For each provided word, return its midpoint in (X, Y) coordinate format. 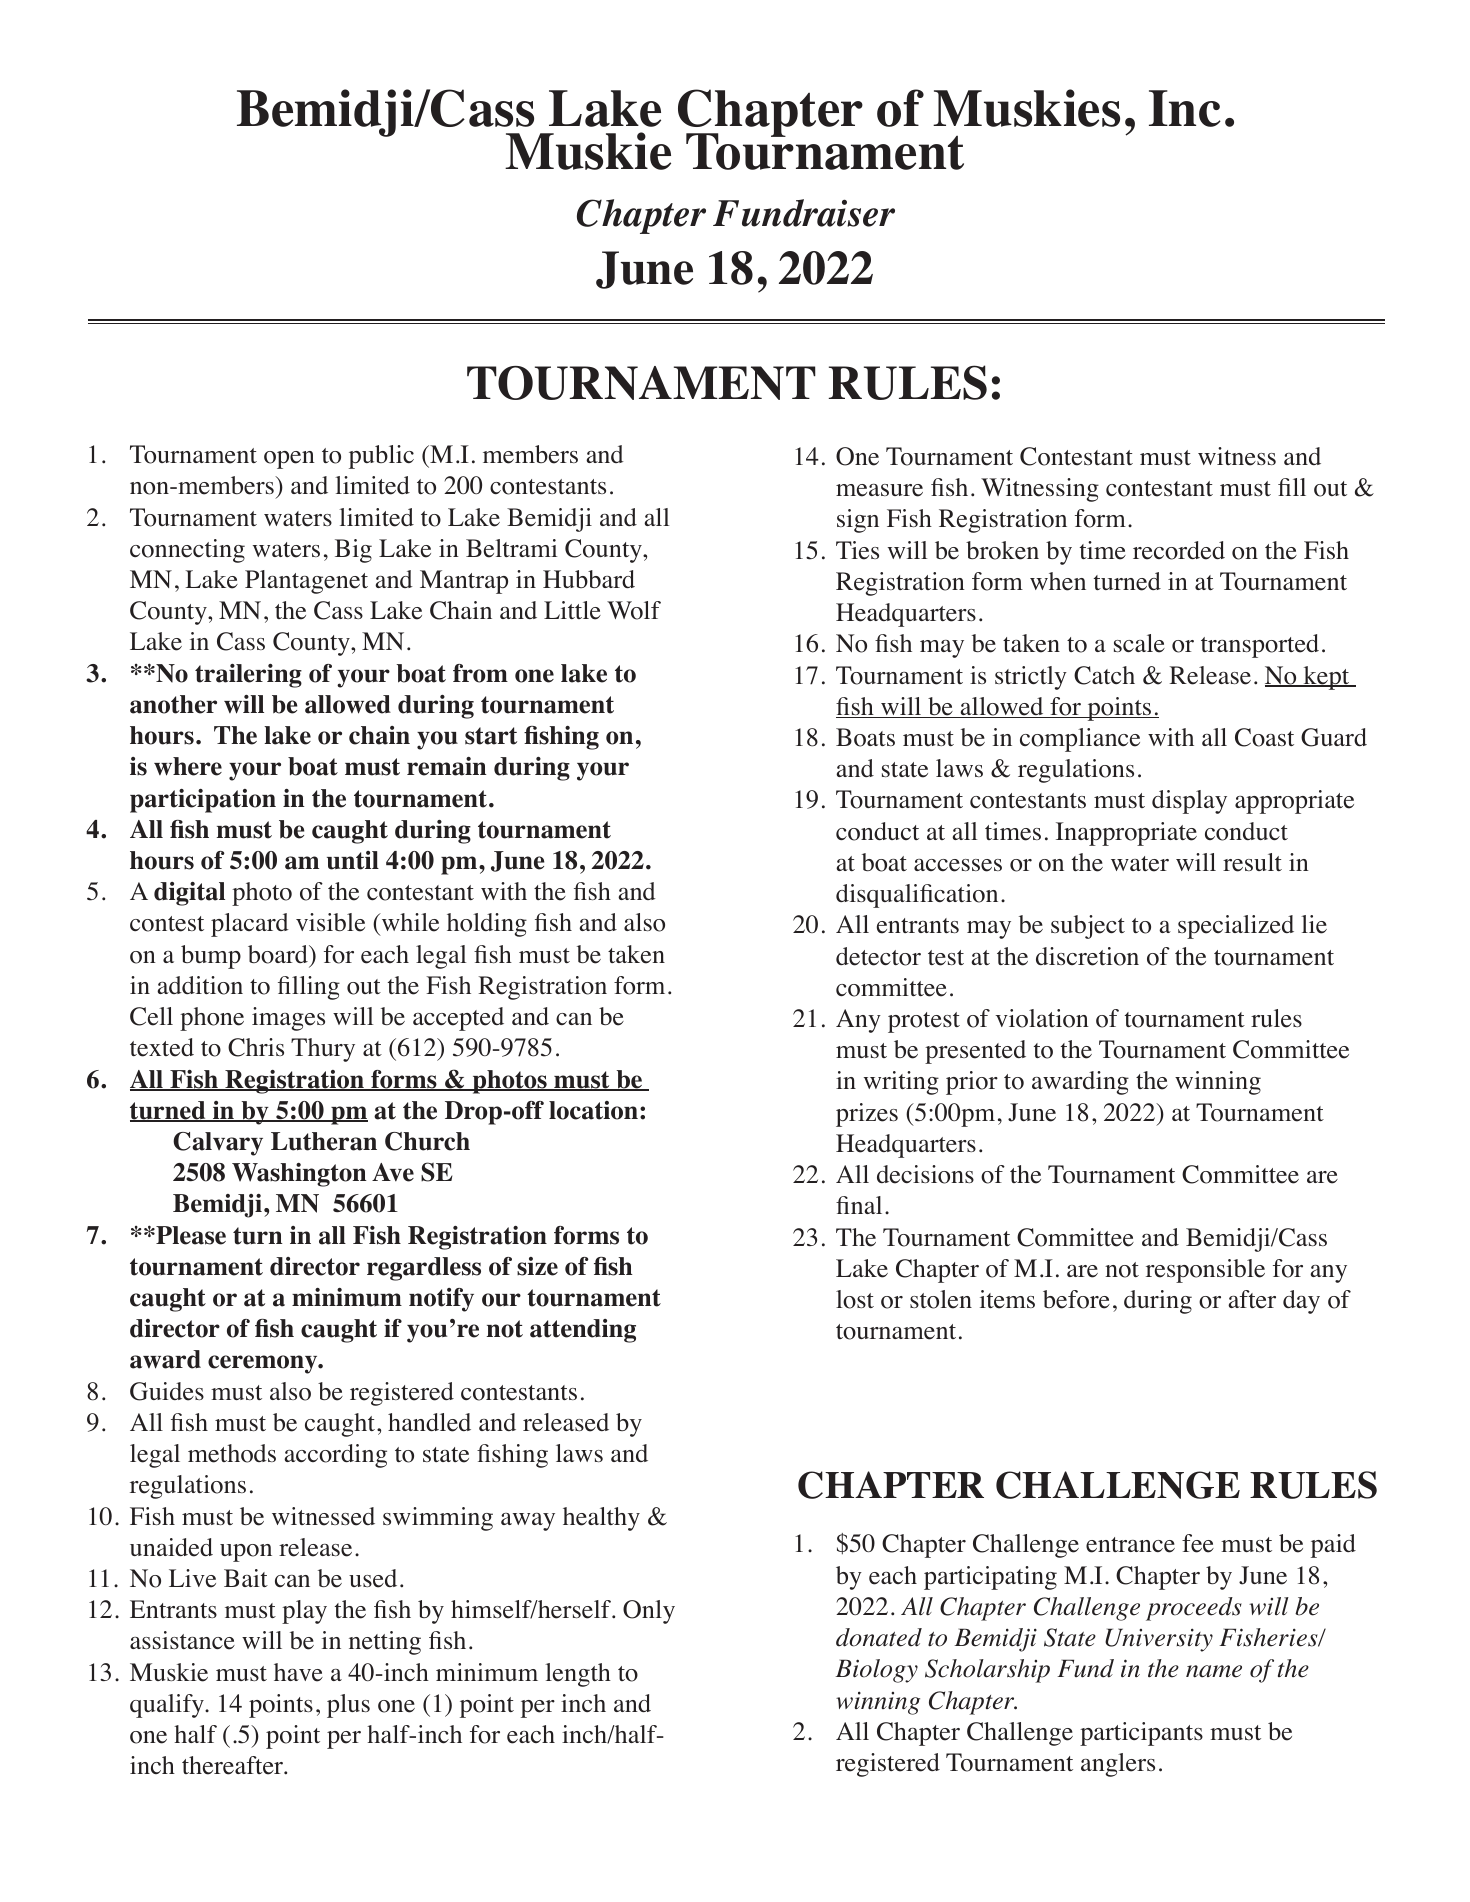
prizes (867, 1115)
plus (348, 1706)
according (335, 1456)
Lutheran (324, 1141)
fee (1198, 1543)
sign (858, 521)
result (1252, 862)
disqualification (917, 896)
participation (203, 801)
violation (1042, 1018)
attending (583, 1331)
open (289, 460)
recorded (1179, 550)
